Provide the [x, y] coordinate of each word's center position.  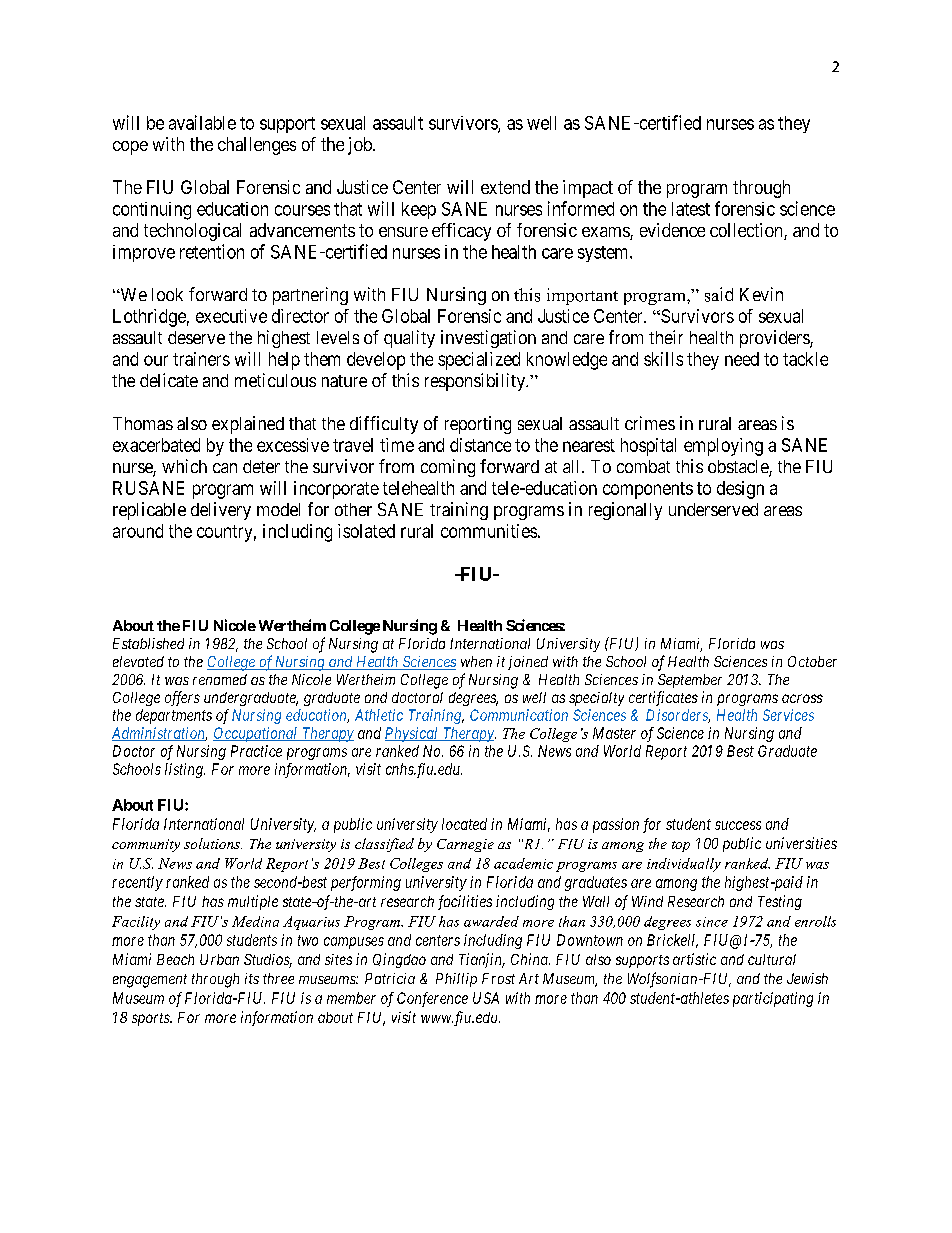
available [202, 122]
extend [505, 187]
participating [773, 999]
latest [691, 209]
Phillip [456, 980]
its [252, 978]
